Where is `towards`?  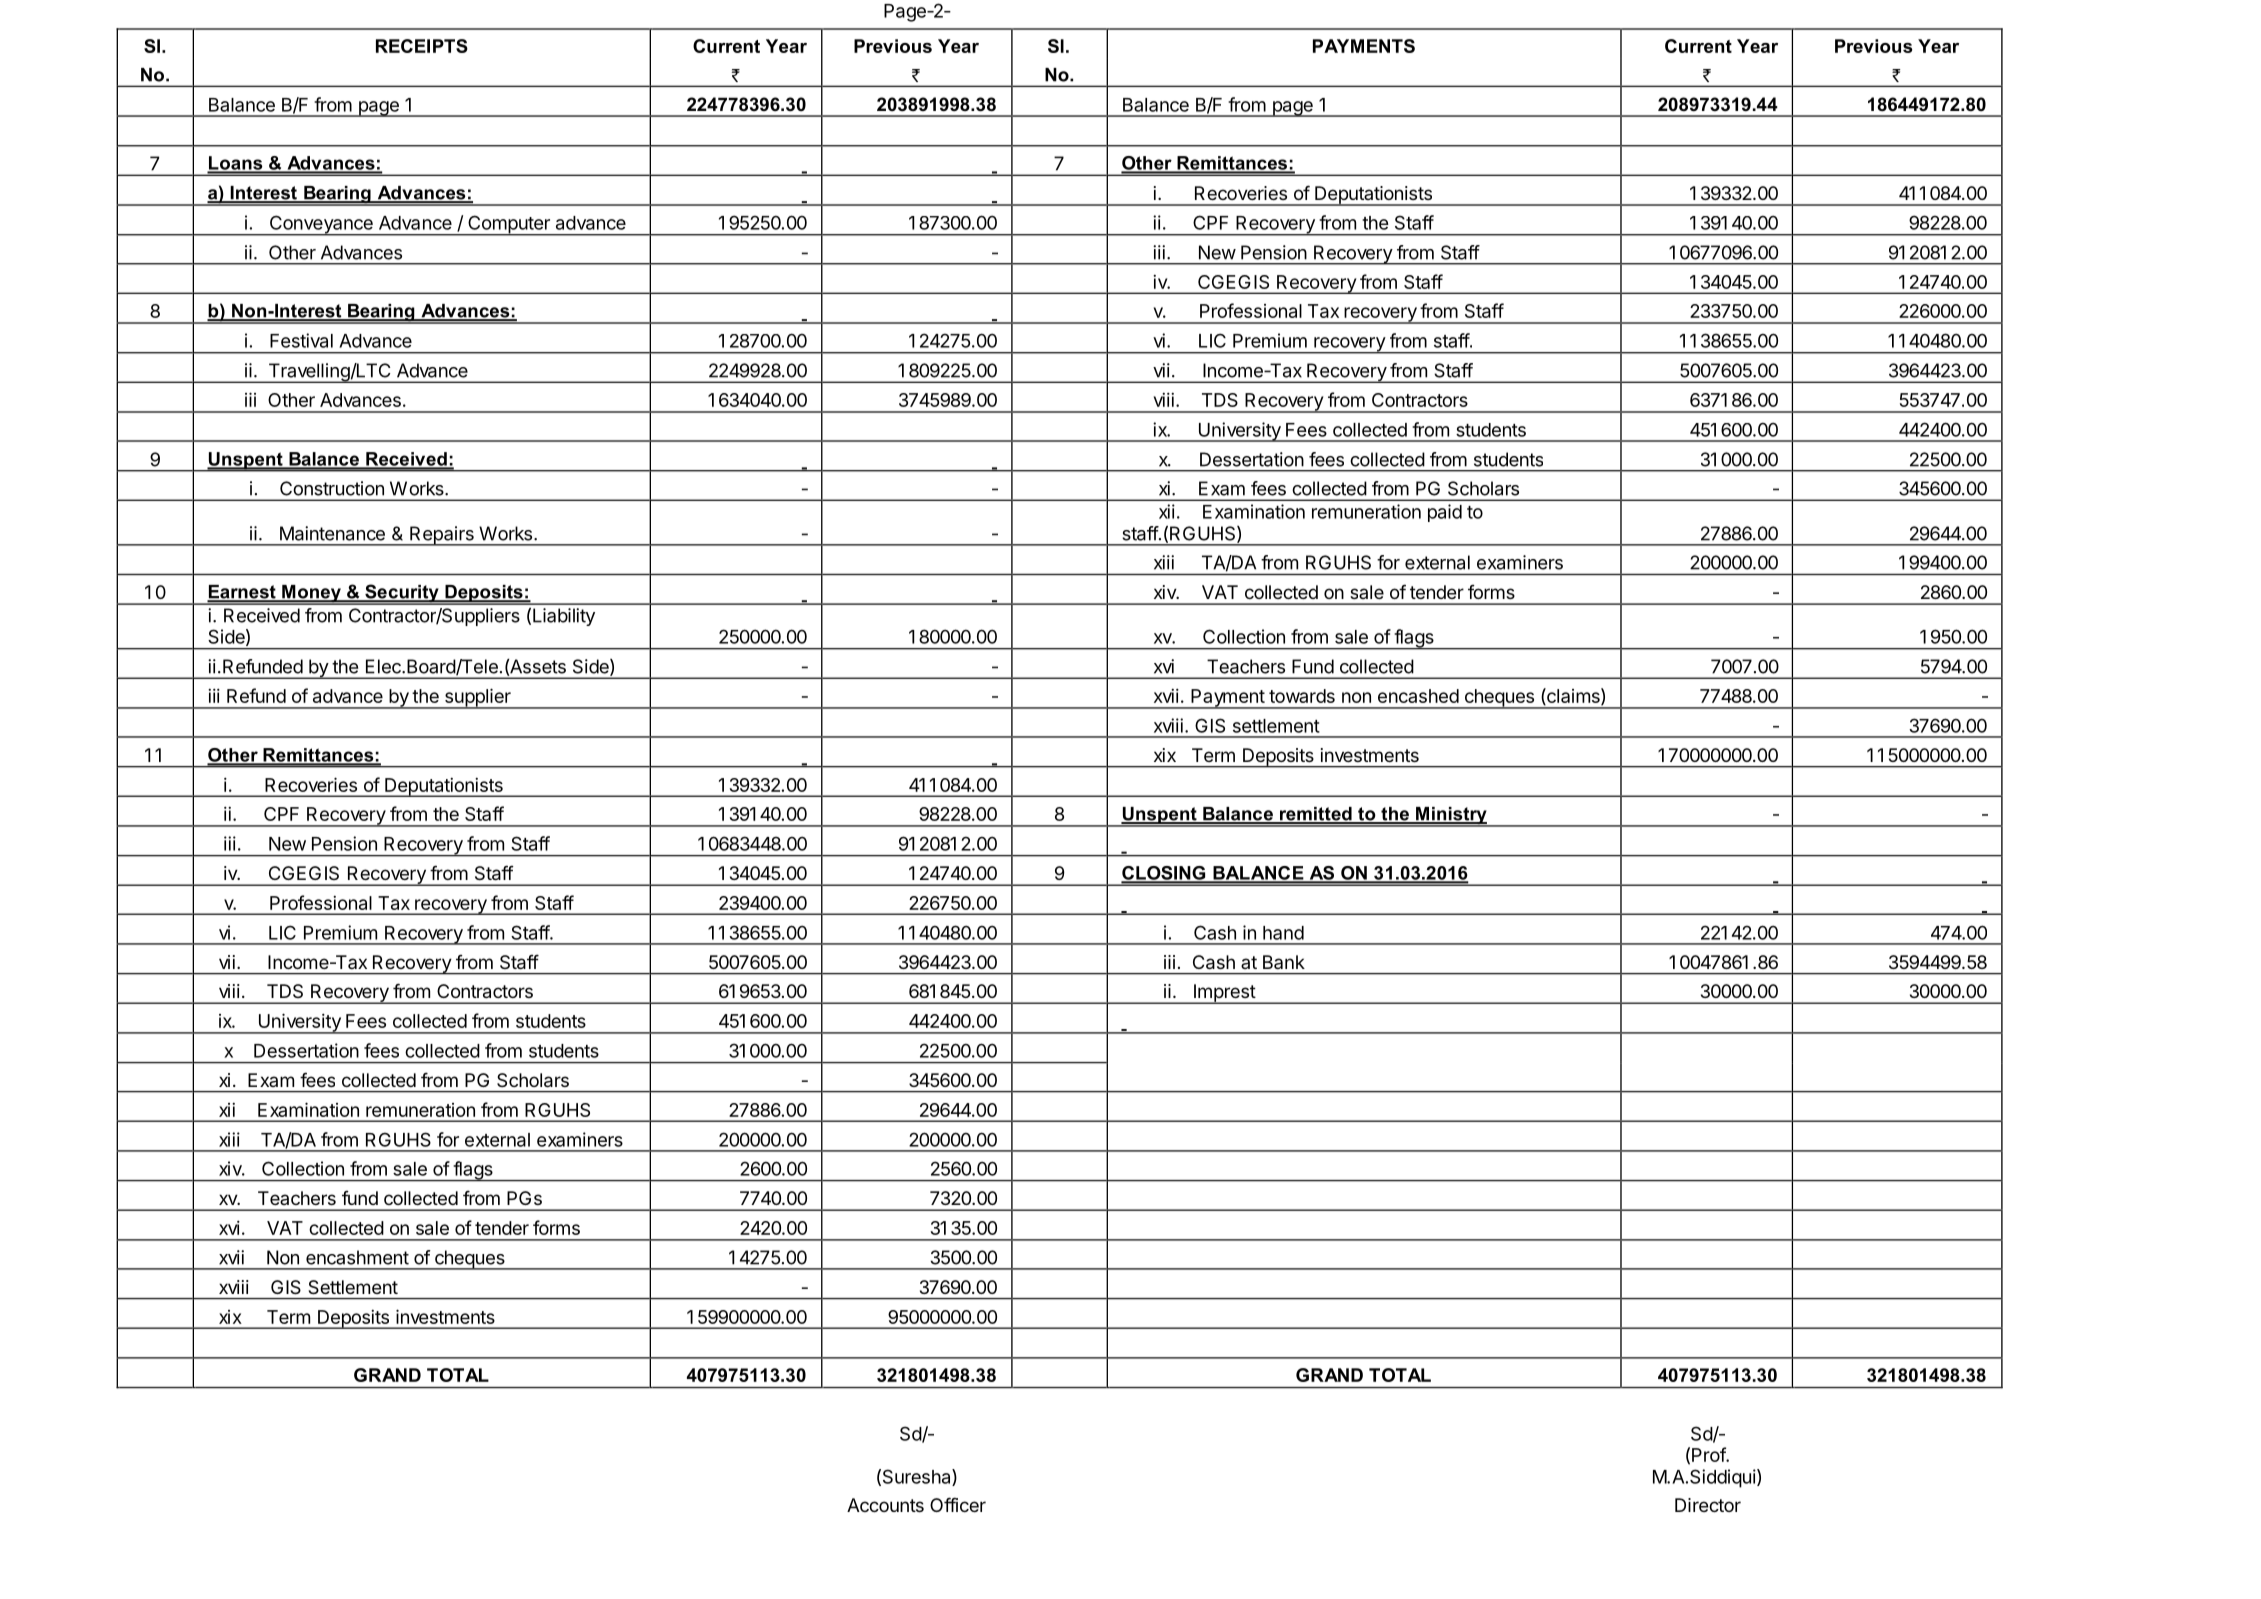 towards is located at coordinates (1302, 696).
